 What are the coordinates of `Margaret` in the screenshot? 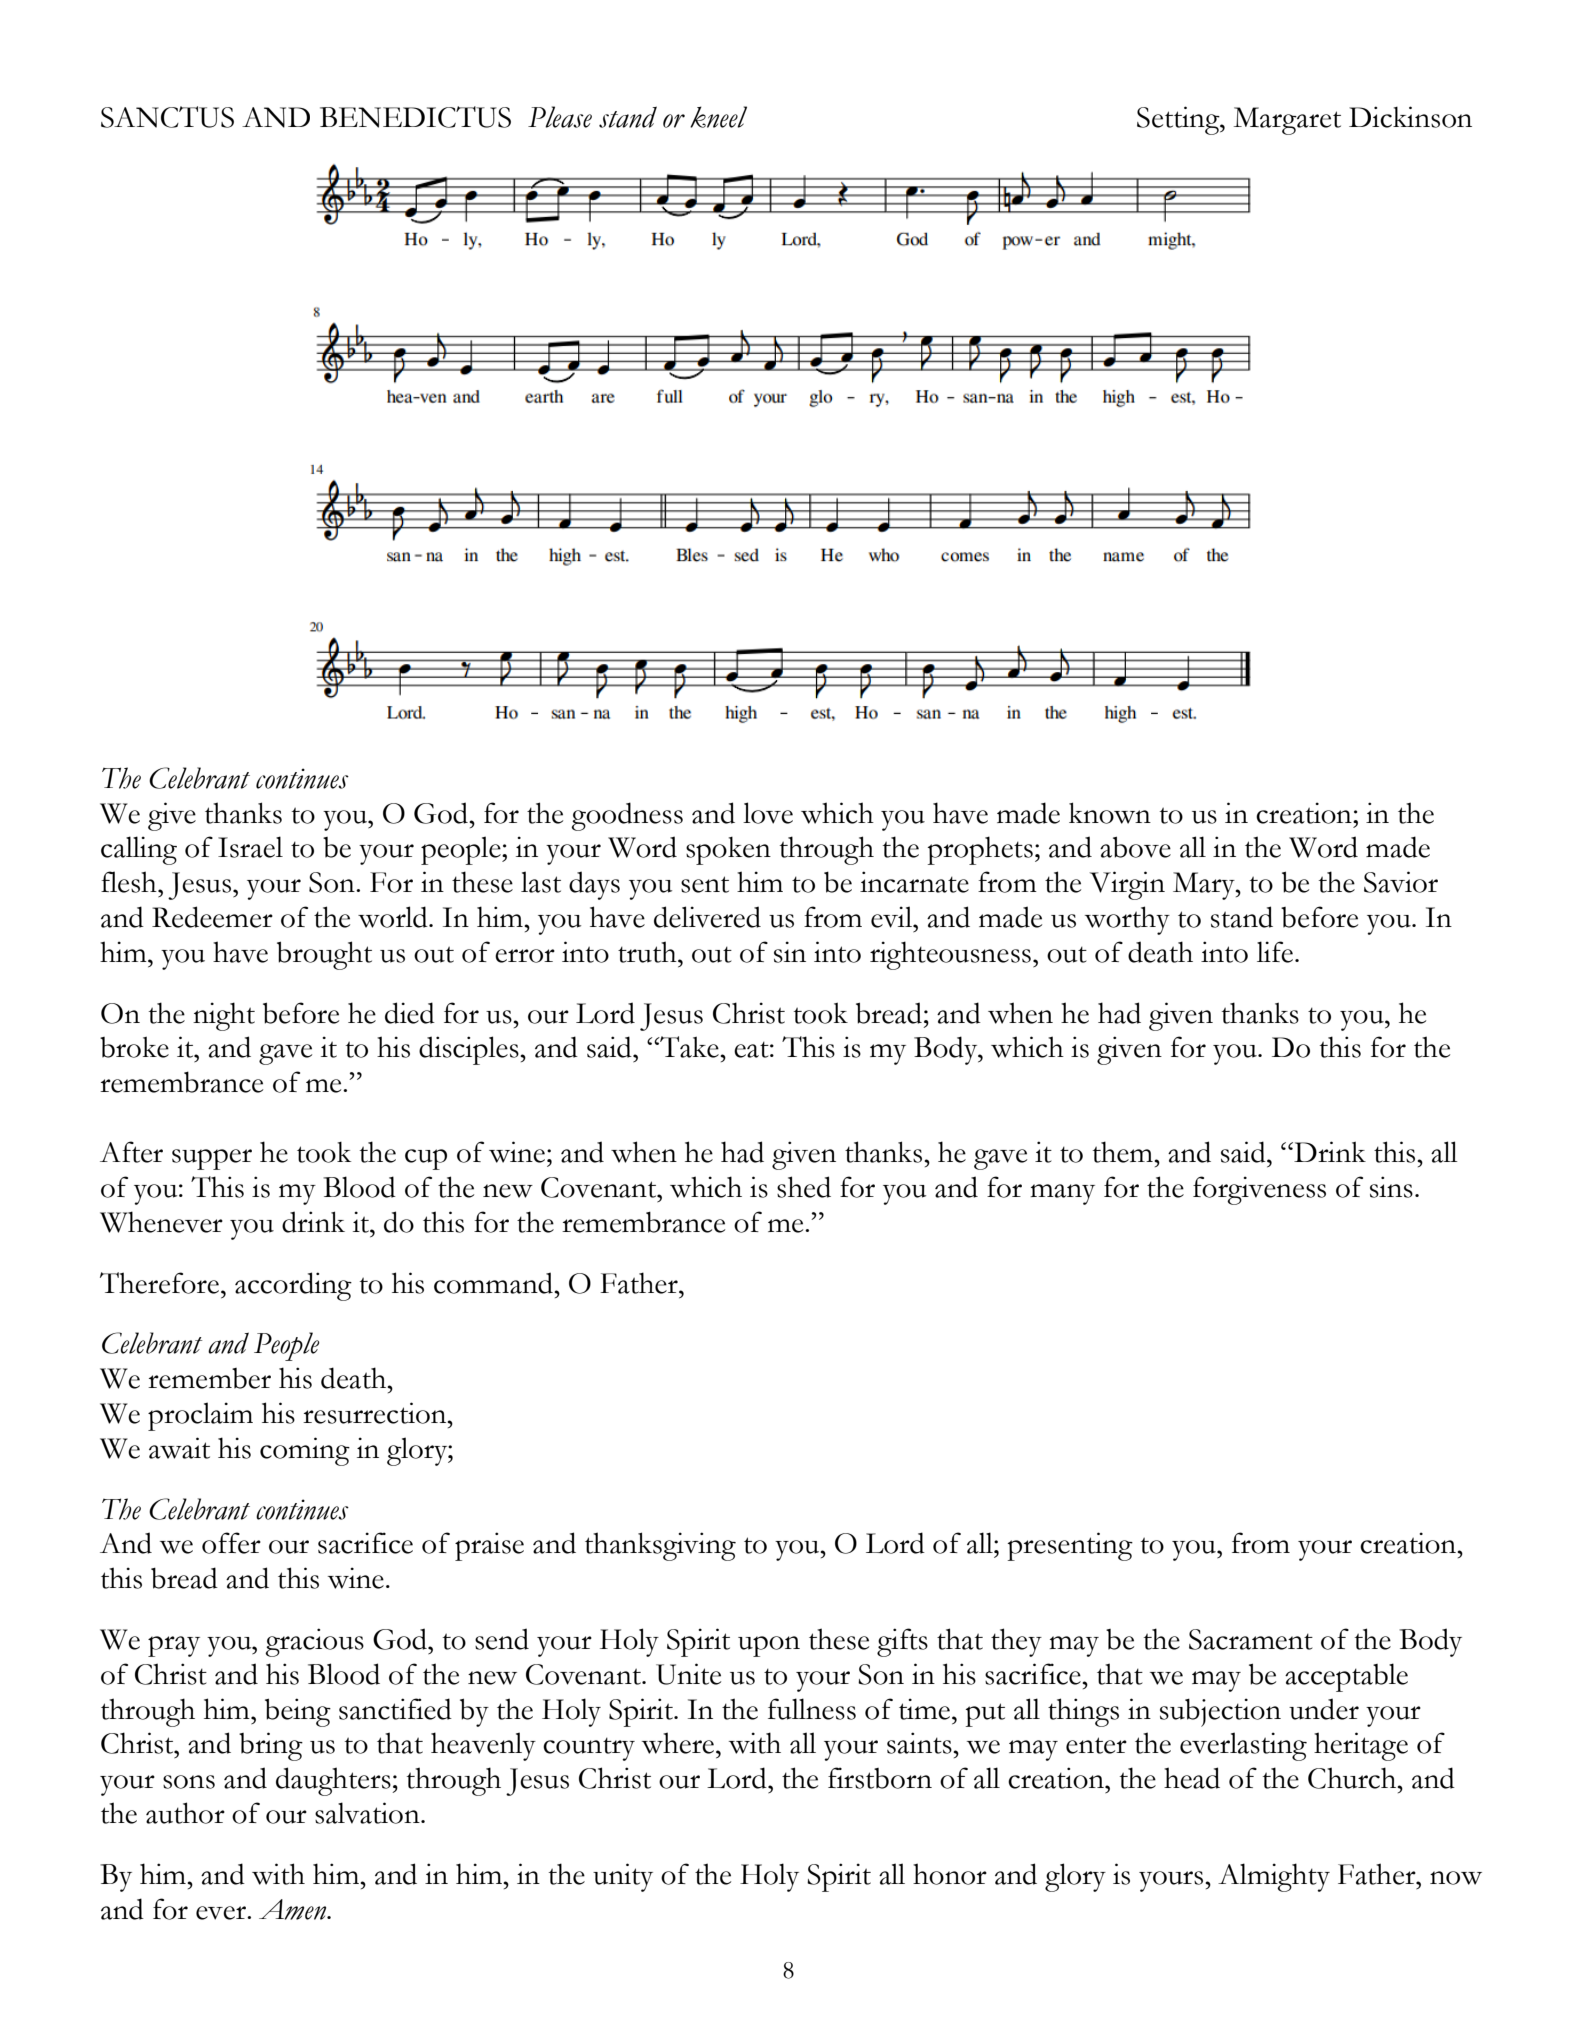 It's located at (1287, 121).
